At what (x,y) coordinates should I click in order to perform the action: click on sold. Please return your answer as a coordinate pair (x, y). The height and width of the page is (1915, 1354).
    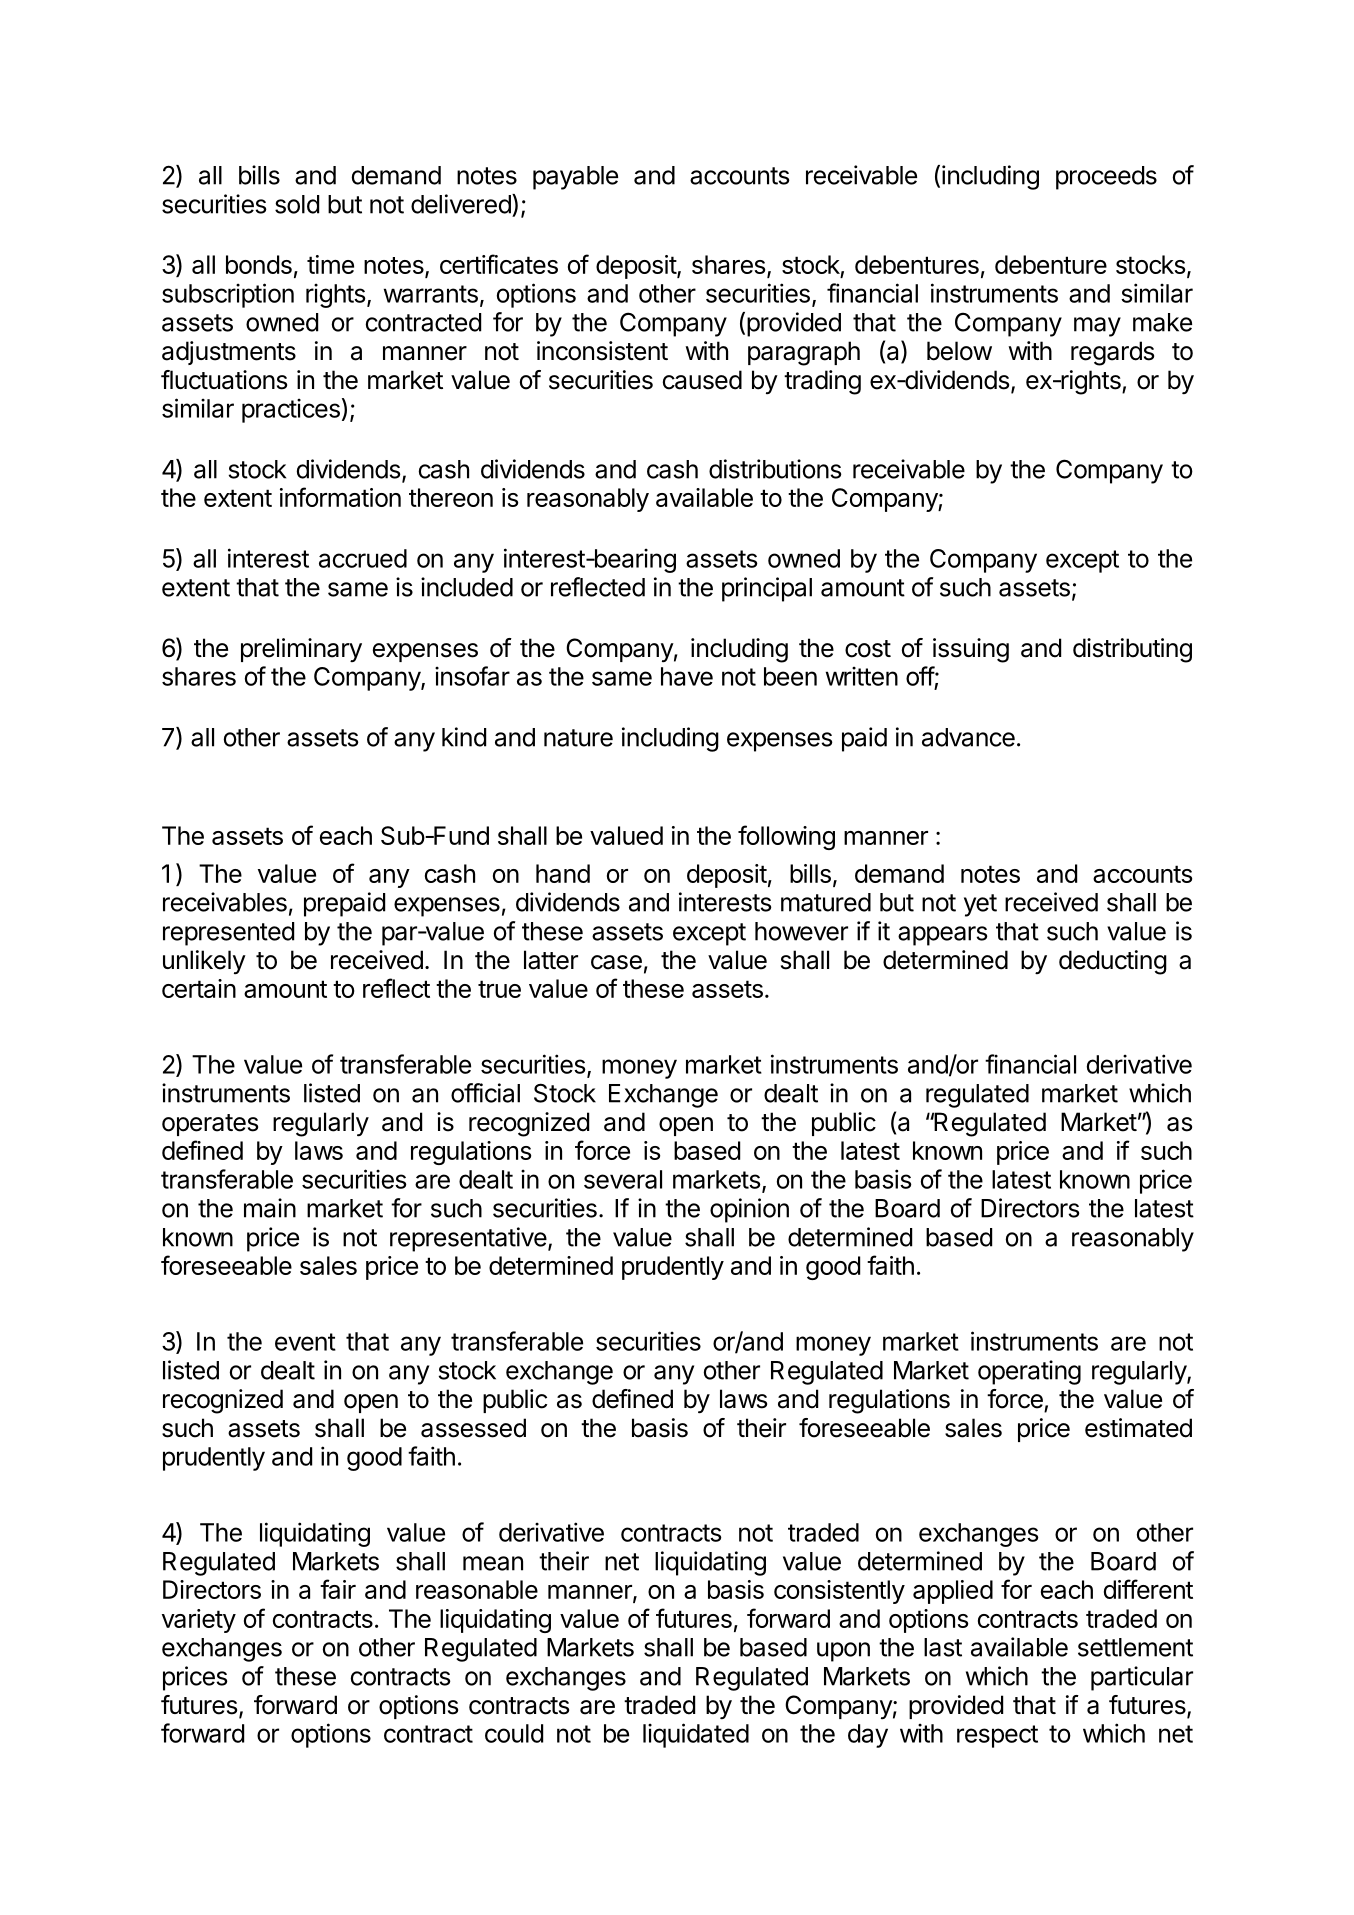
    Looking at the image, I should click on (297, 204).
